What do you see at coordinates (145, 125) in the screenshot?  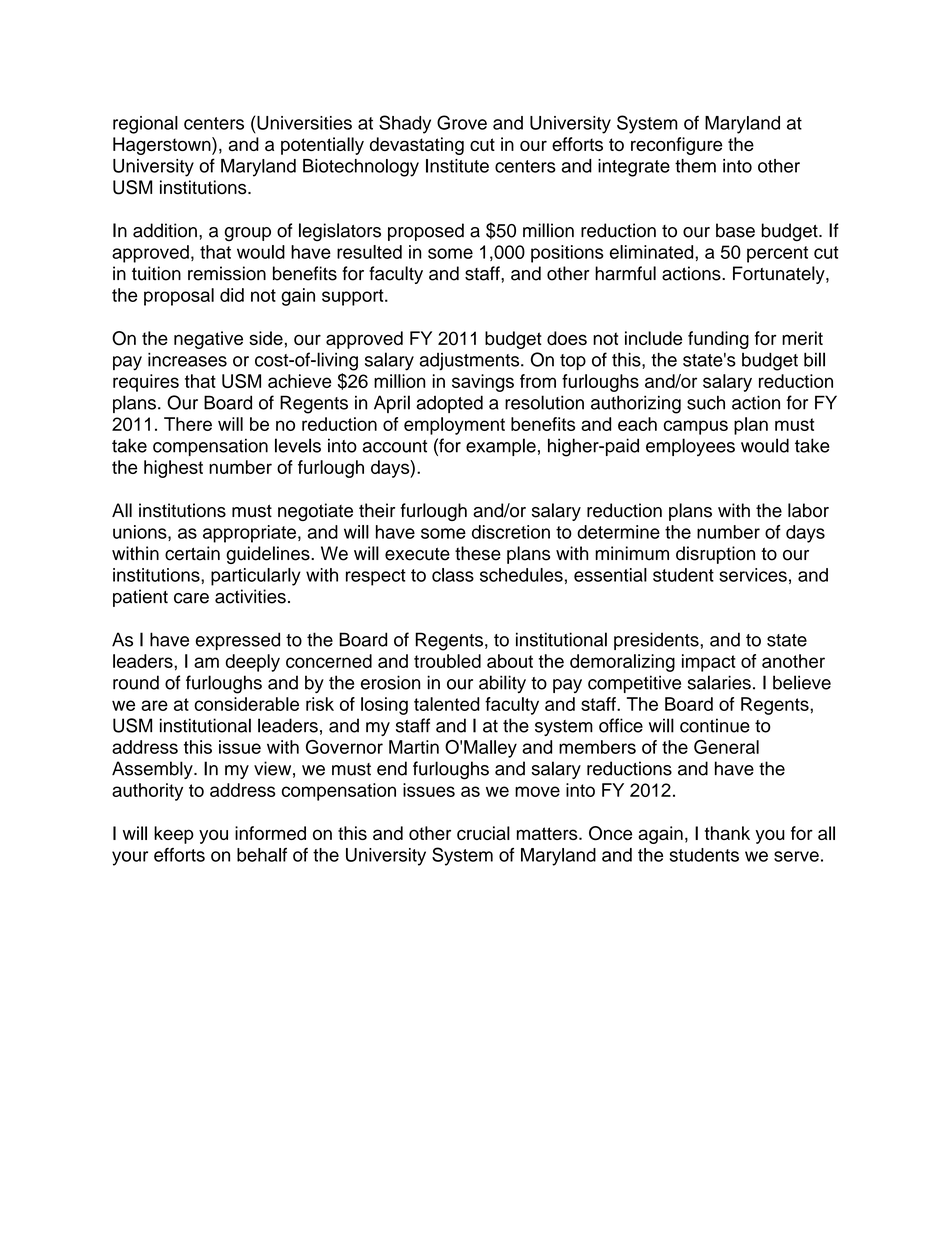 I see `regional` at bounding box center [145, 125].
